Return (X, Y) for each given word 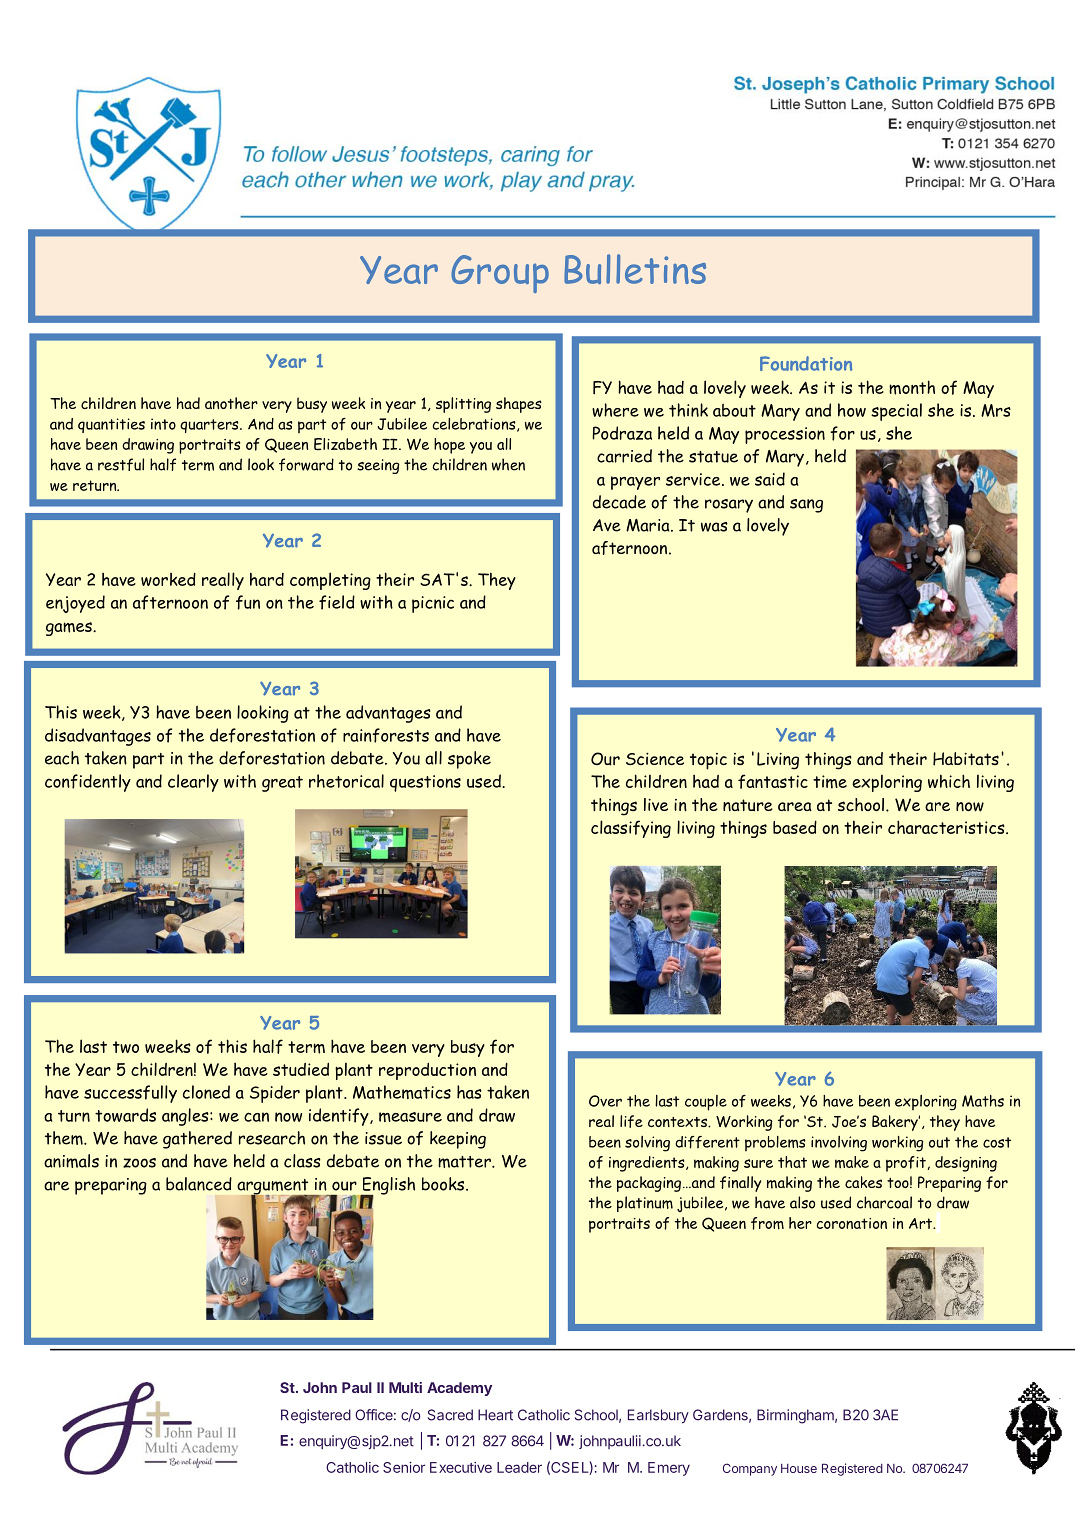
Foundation (806, 363)
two (126, 1047)
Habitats (966, 759)
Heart (495, 1415)
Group (500, 274)
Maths (983, 1101)
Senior (404, 1467)
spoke (469, 760)
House (799, 1468)
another (231, 403)
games (70, 629)
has (469, 1092)
